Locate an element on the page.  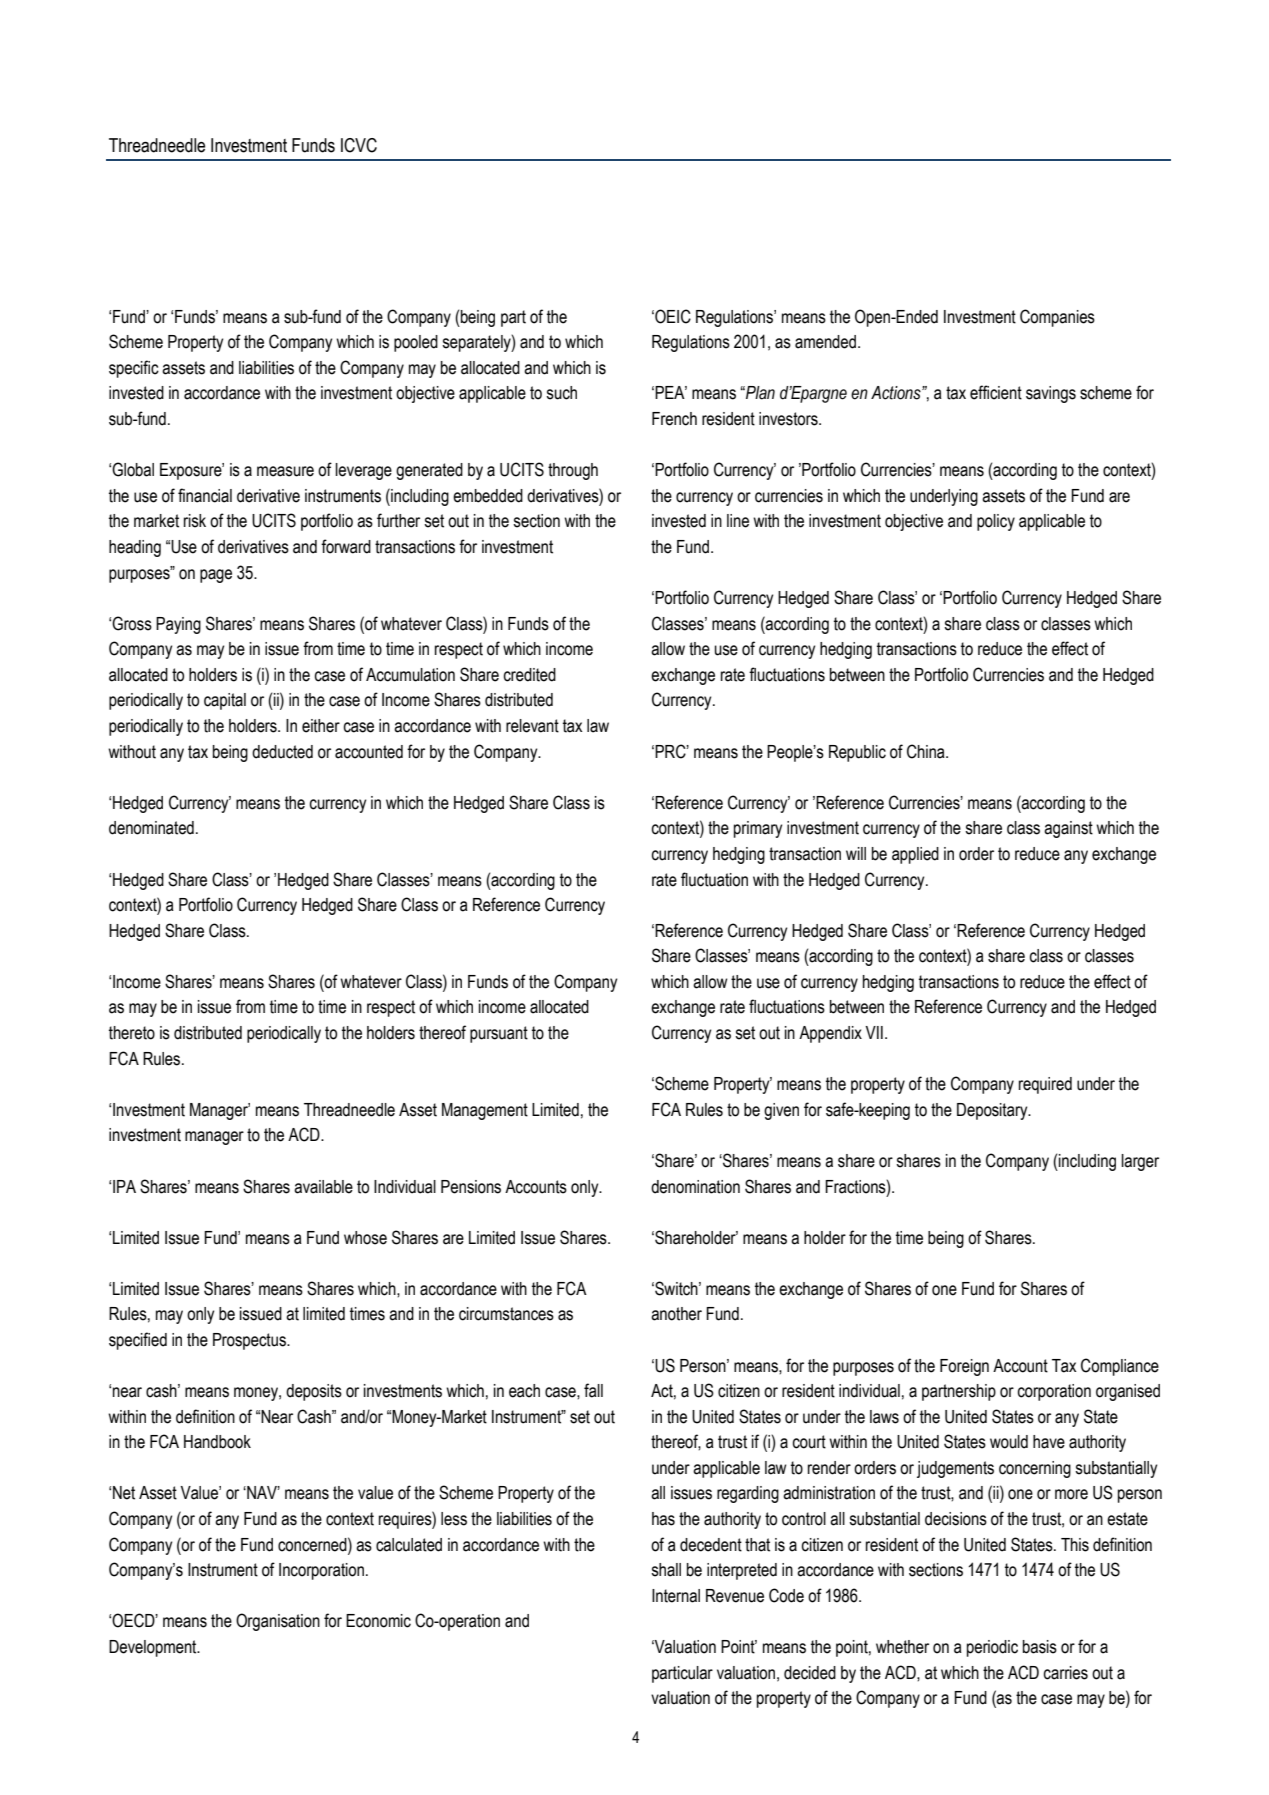
such is located at coordinates (561, 393).
